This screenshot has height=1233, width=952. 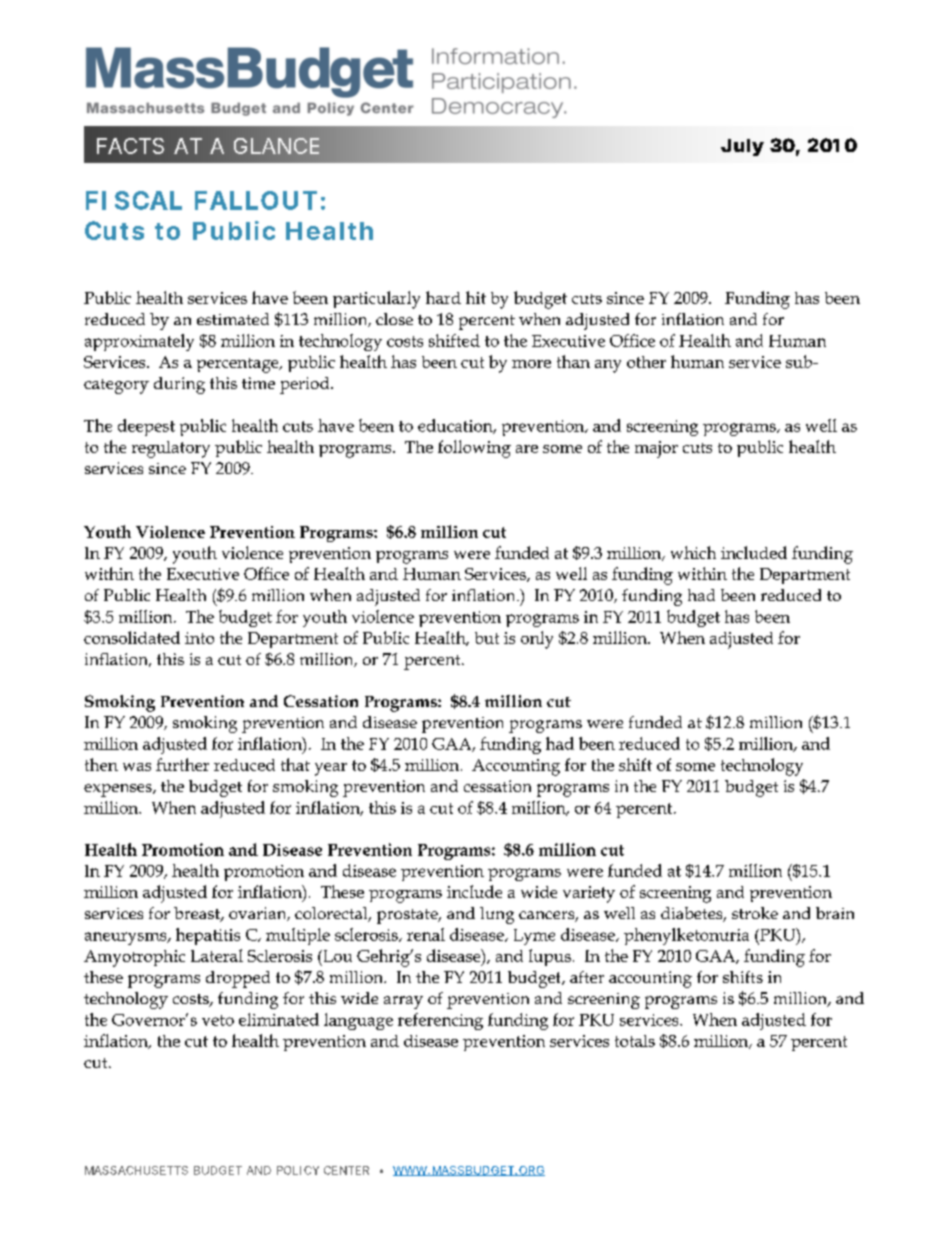 What do you see at coordinates (346, 1170) in the screenshot?
I see `CENTER` at bounding box center [346, 1170].
